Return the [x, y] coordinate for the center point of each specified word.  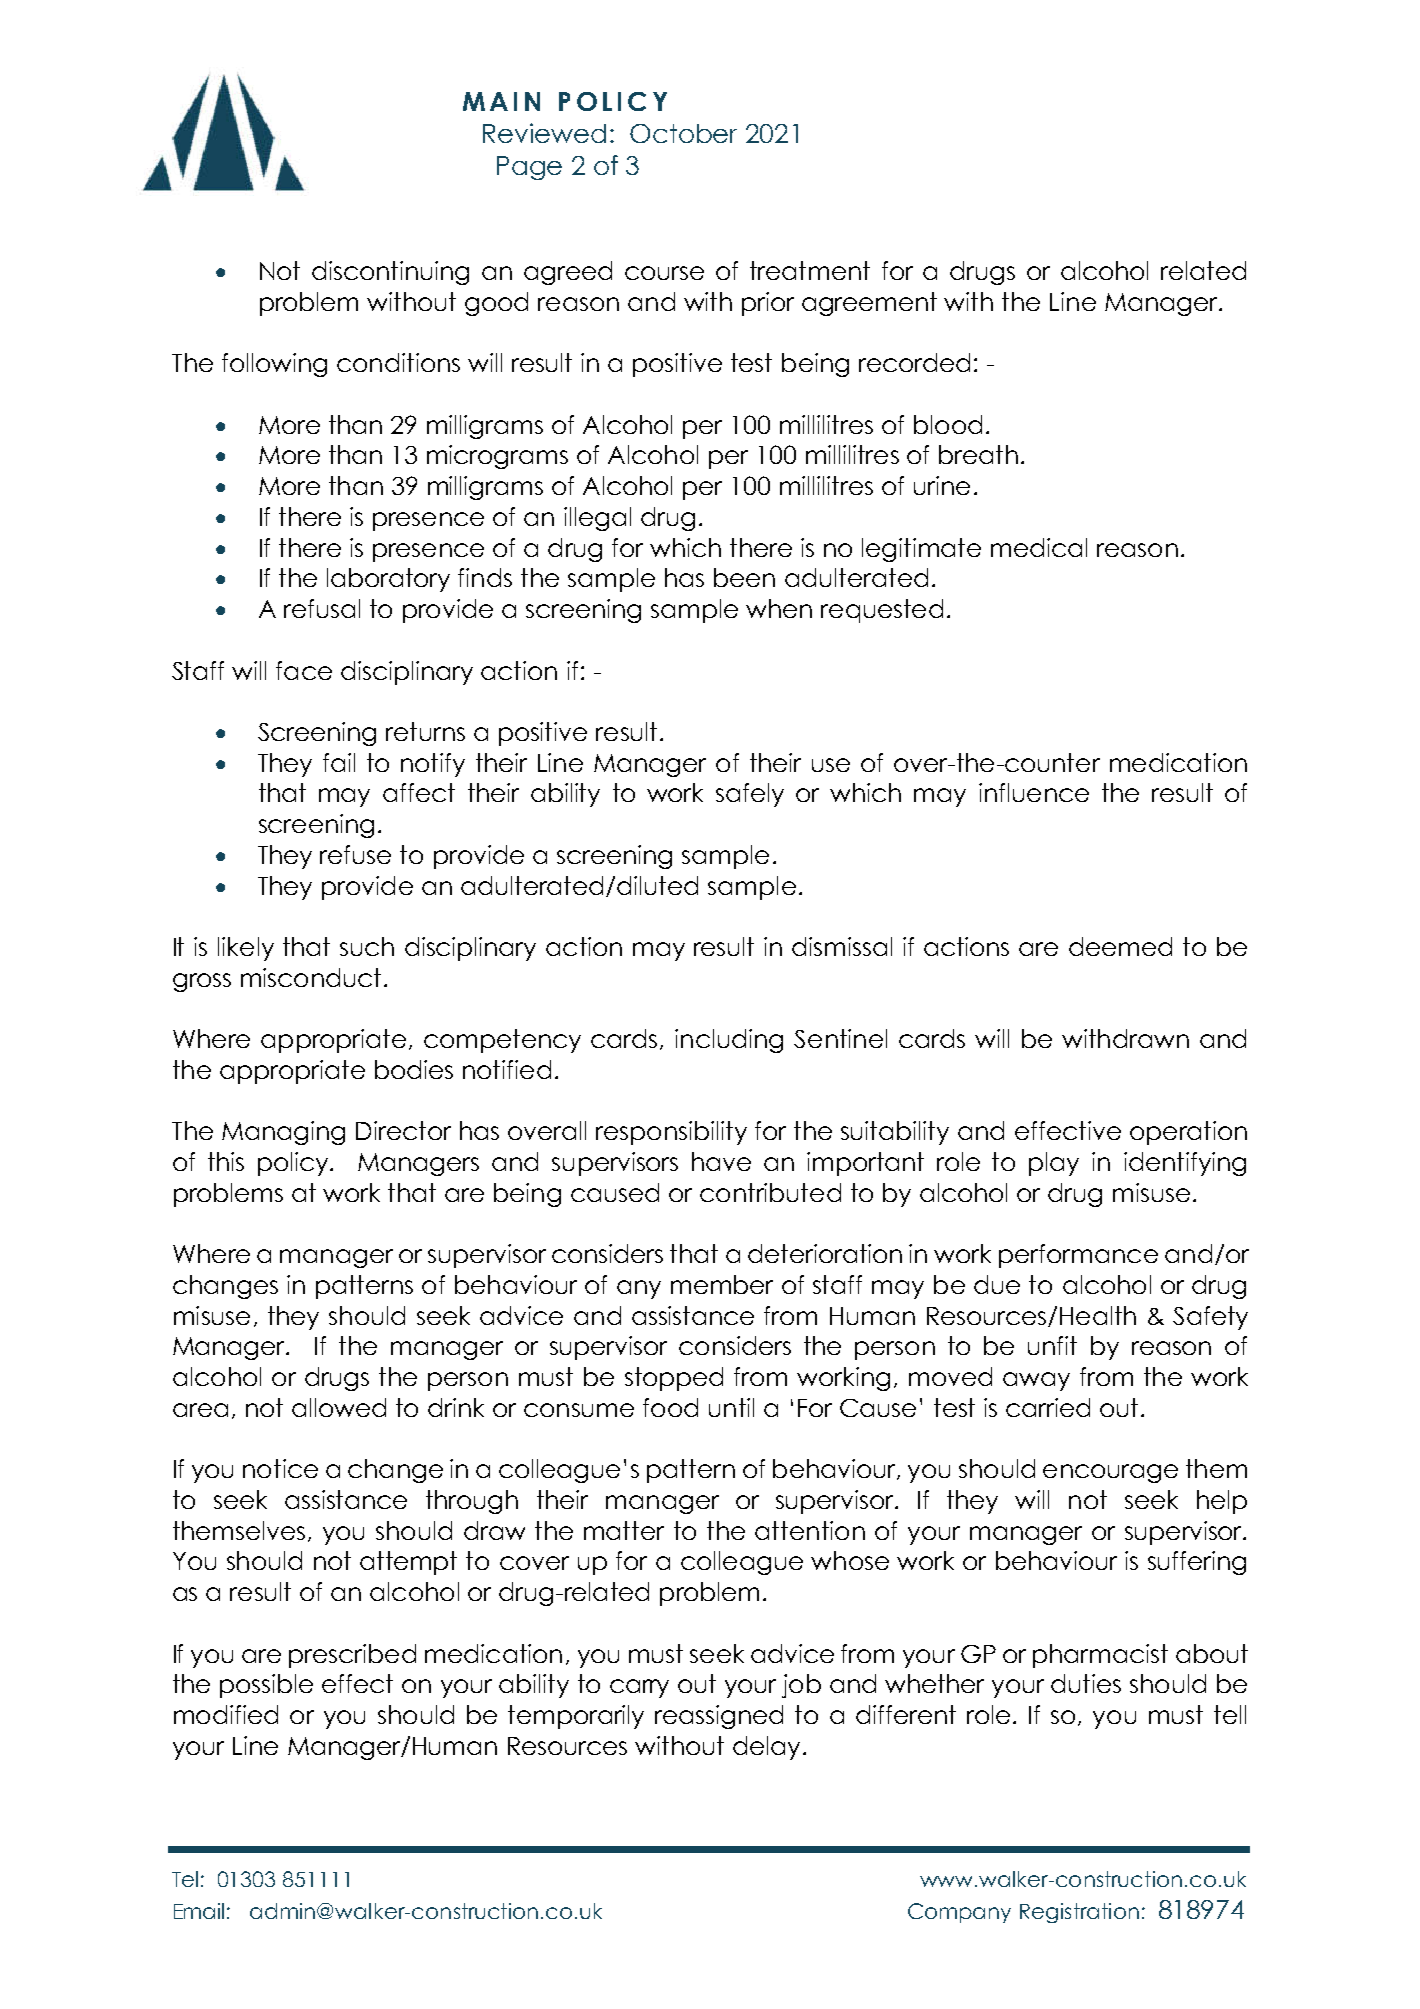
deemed [1120, 946]
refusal [322, 608]
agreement [869, 304]
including [729, 1041]
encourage [1110, 1473]
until [731, 1407]
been [744, 577]
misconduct [311, 977]
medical [1039, 547]
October [683, 133]
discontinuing [390, 273]
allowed [339, 1407]
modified [226, 1714]
